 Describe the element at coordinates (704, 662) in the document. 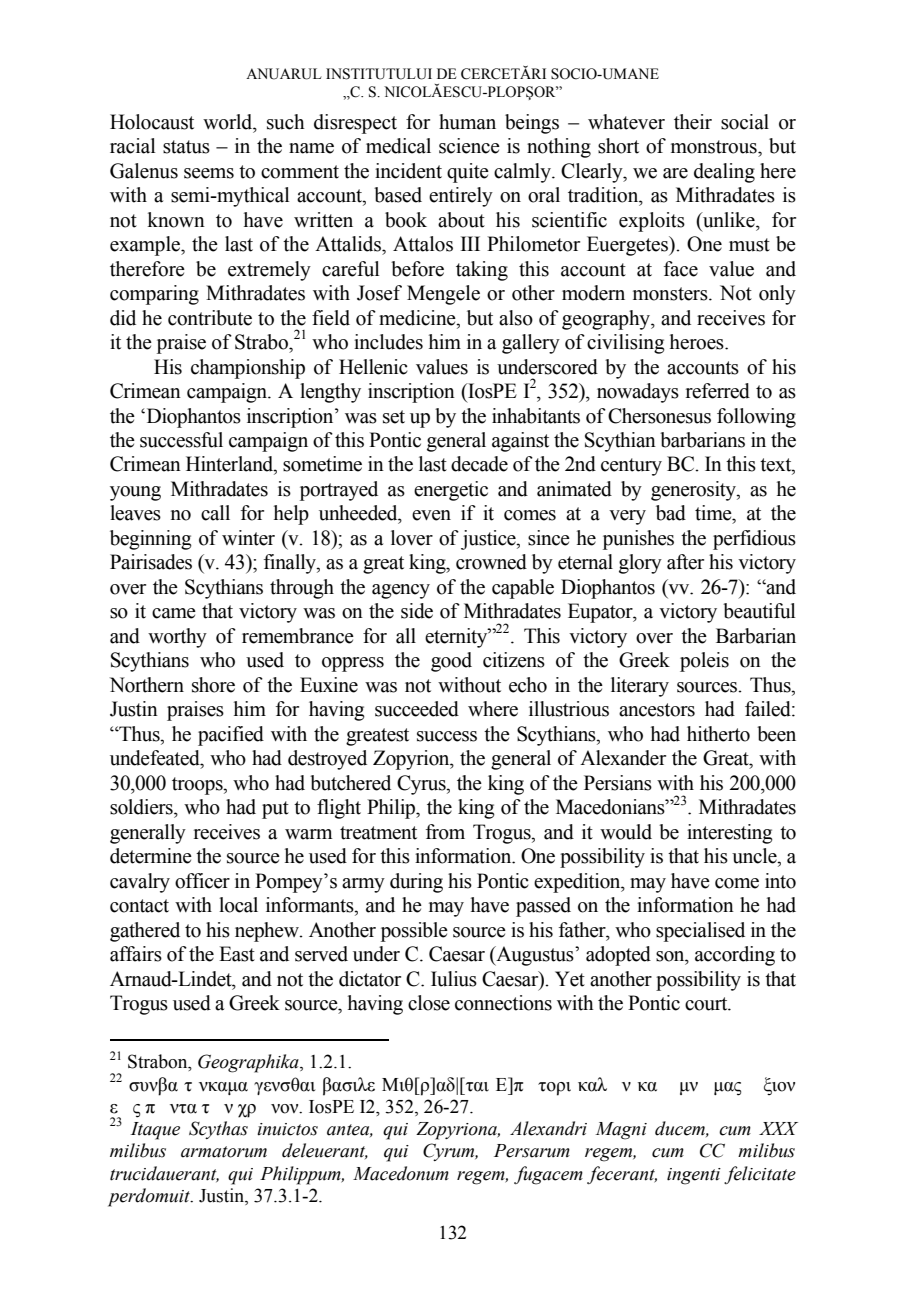

I see `poleis` at that location.
